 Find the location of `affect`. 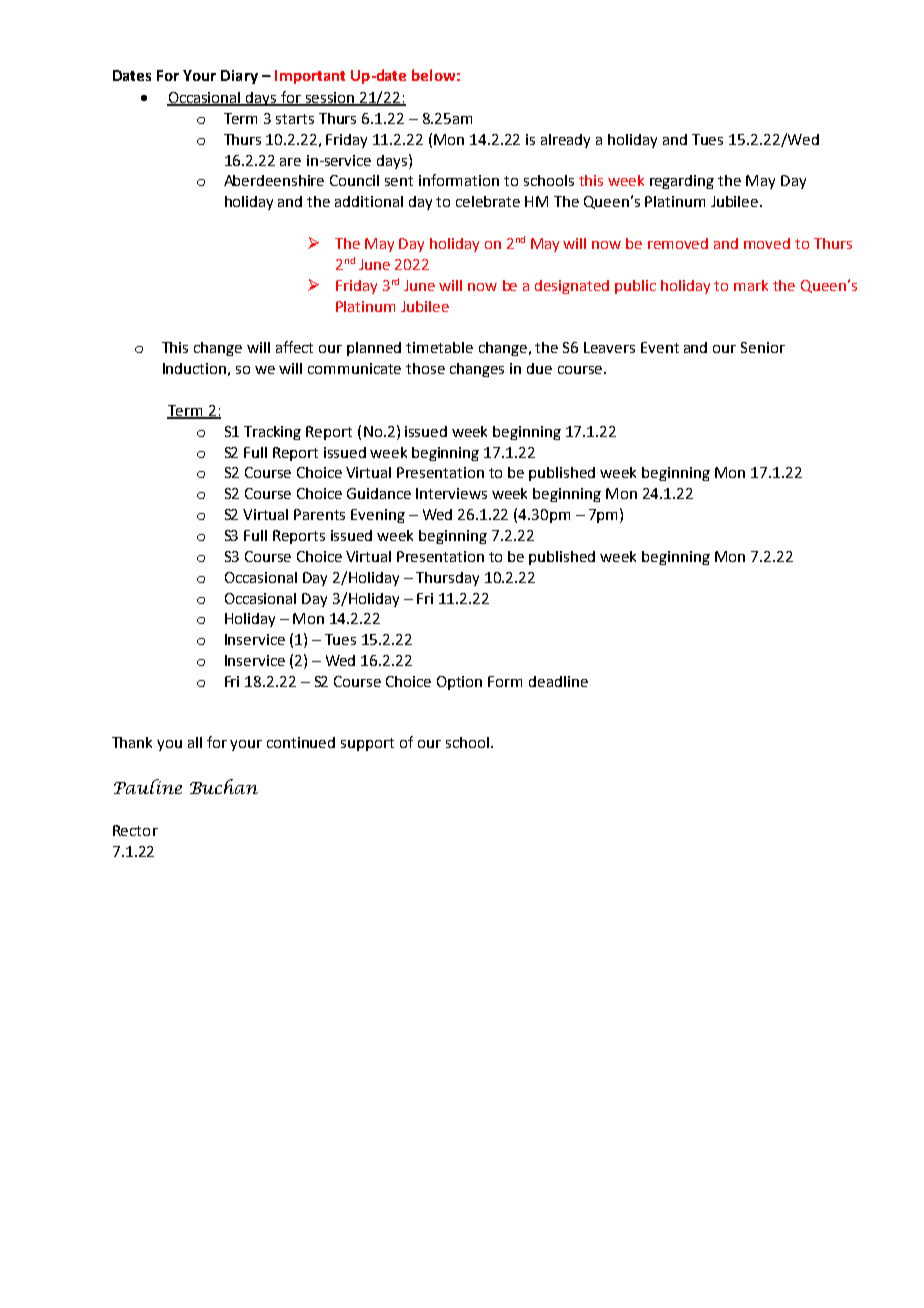

affect is located at coordinates (294, 347).
